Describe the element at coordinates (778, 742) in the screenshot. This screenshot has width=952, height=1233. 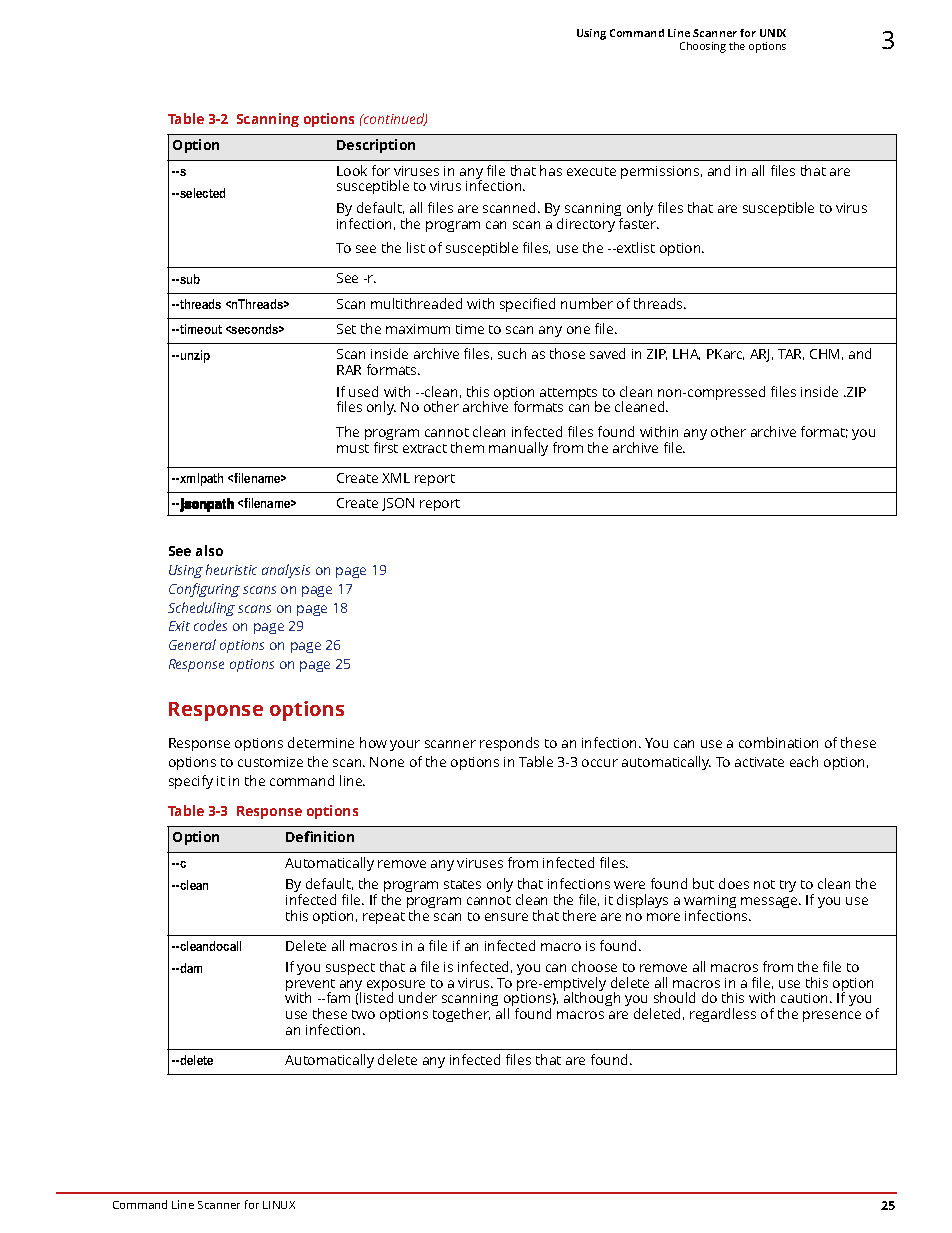
I see `combination` at that location.
